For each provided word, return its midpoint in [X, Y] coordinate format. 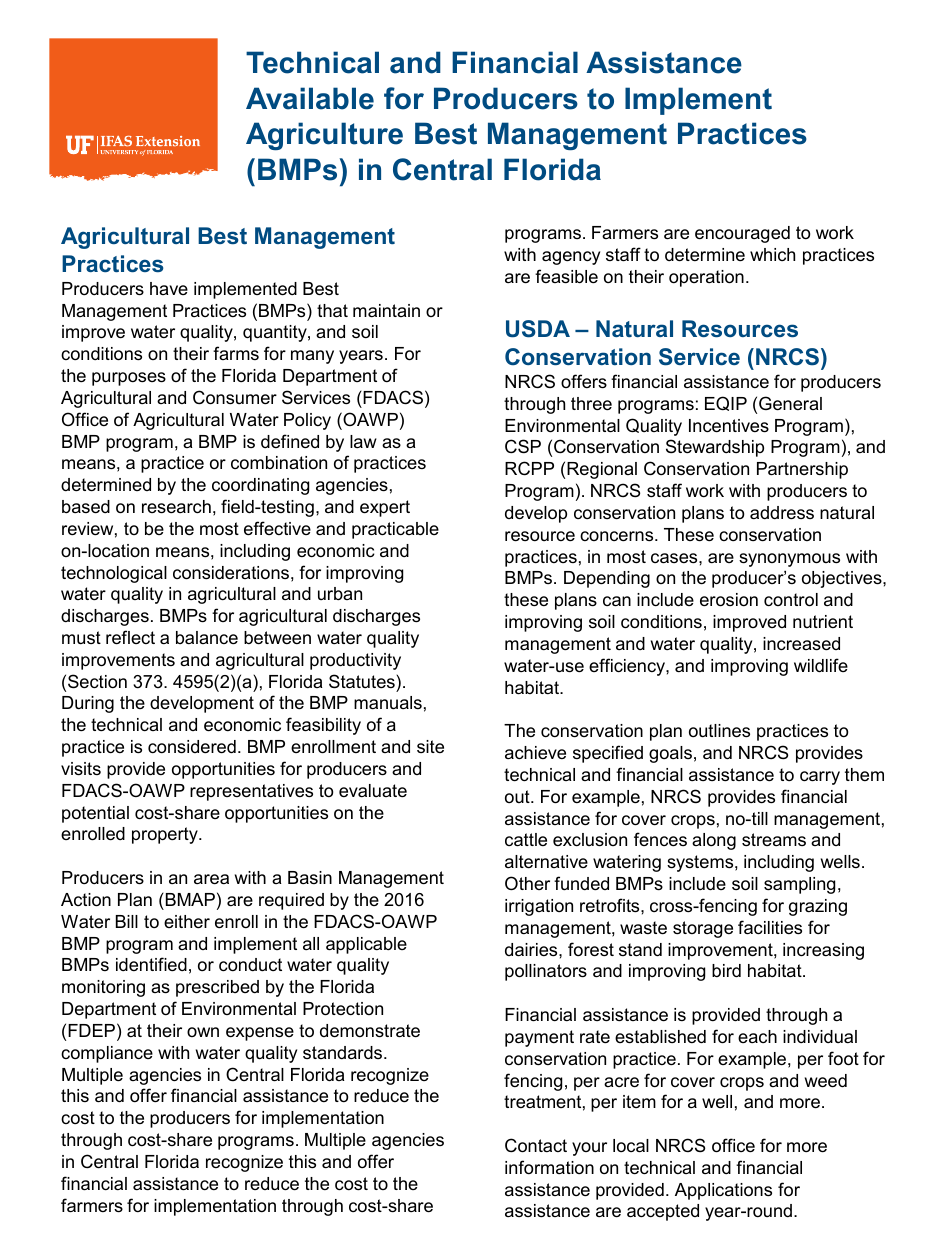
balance [207, 637]
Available [310, 98]
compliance [107, 1054]
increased [801, 643]
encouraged [742, 234]
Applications [723, 1191]
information [549, 1167]
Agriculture [324, 136]
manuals [388, 703]
